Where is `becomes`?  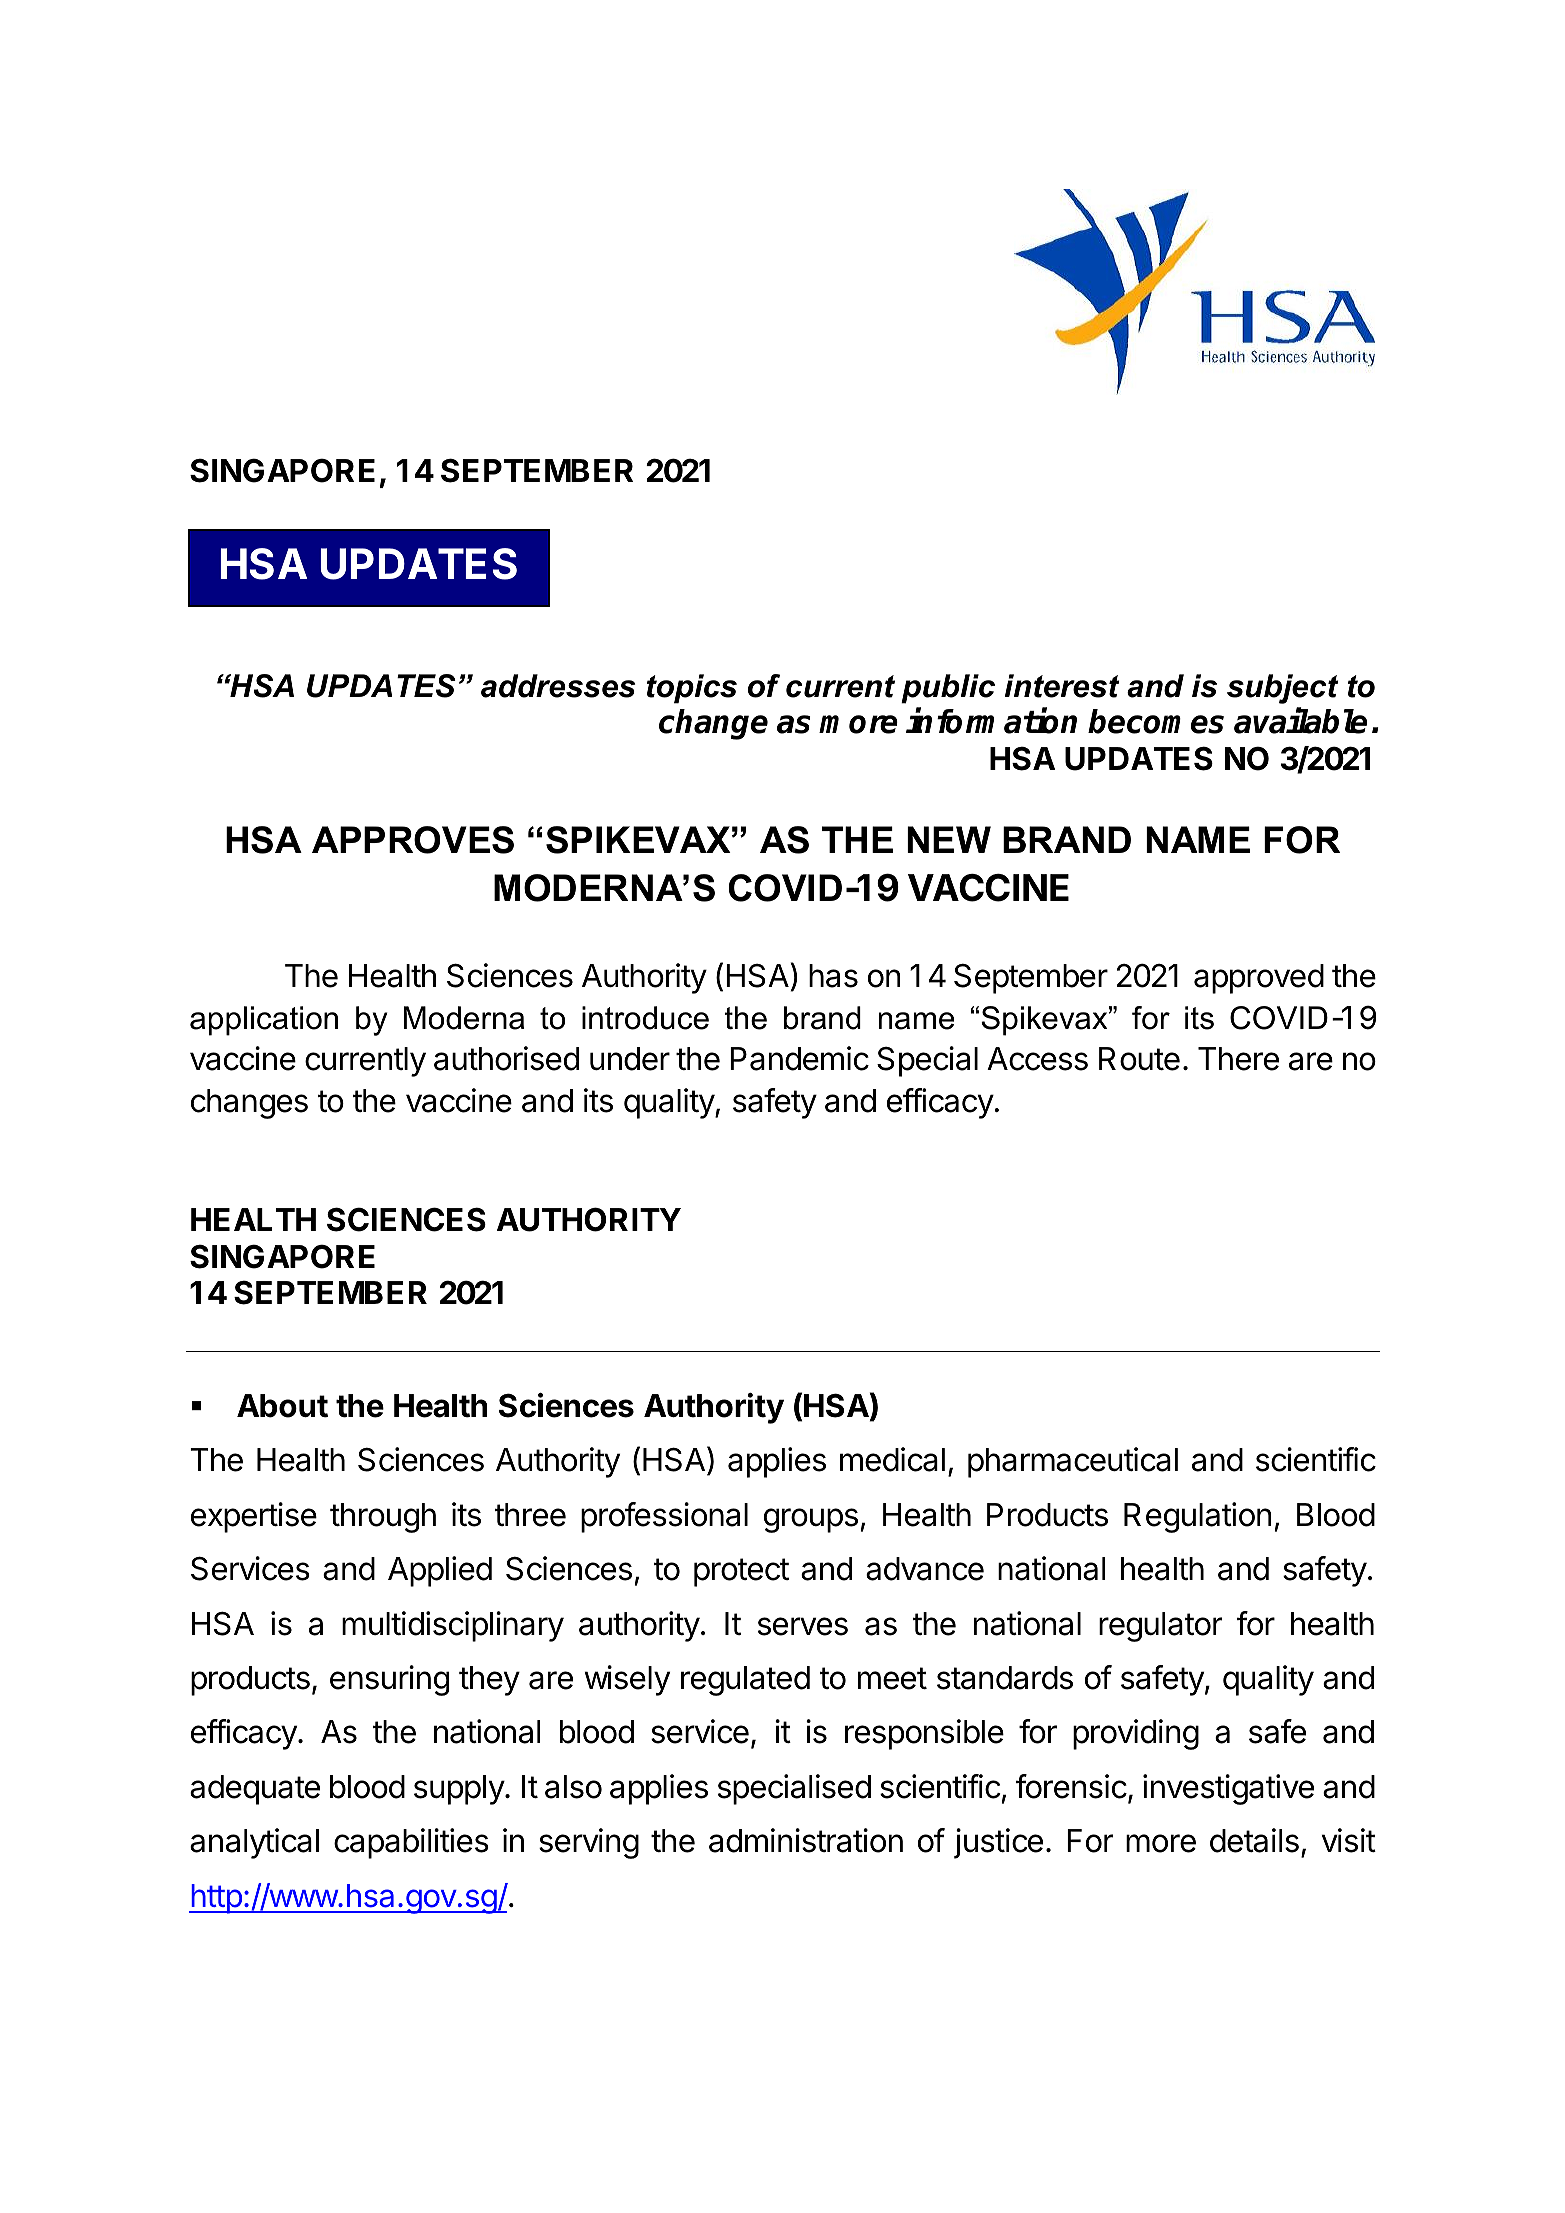
becomes is located at coordinates (1156, 721).
